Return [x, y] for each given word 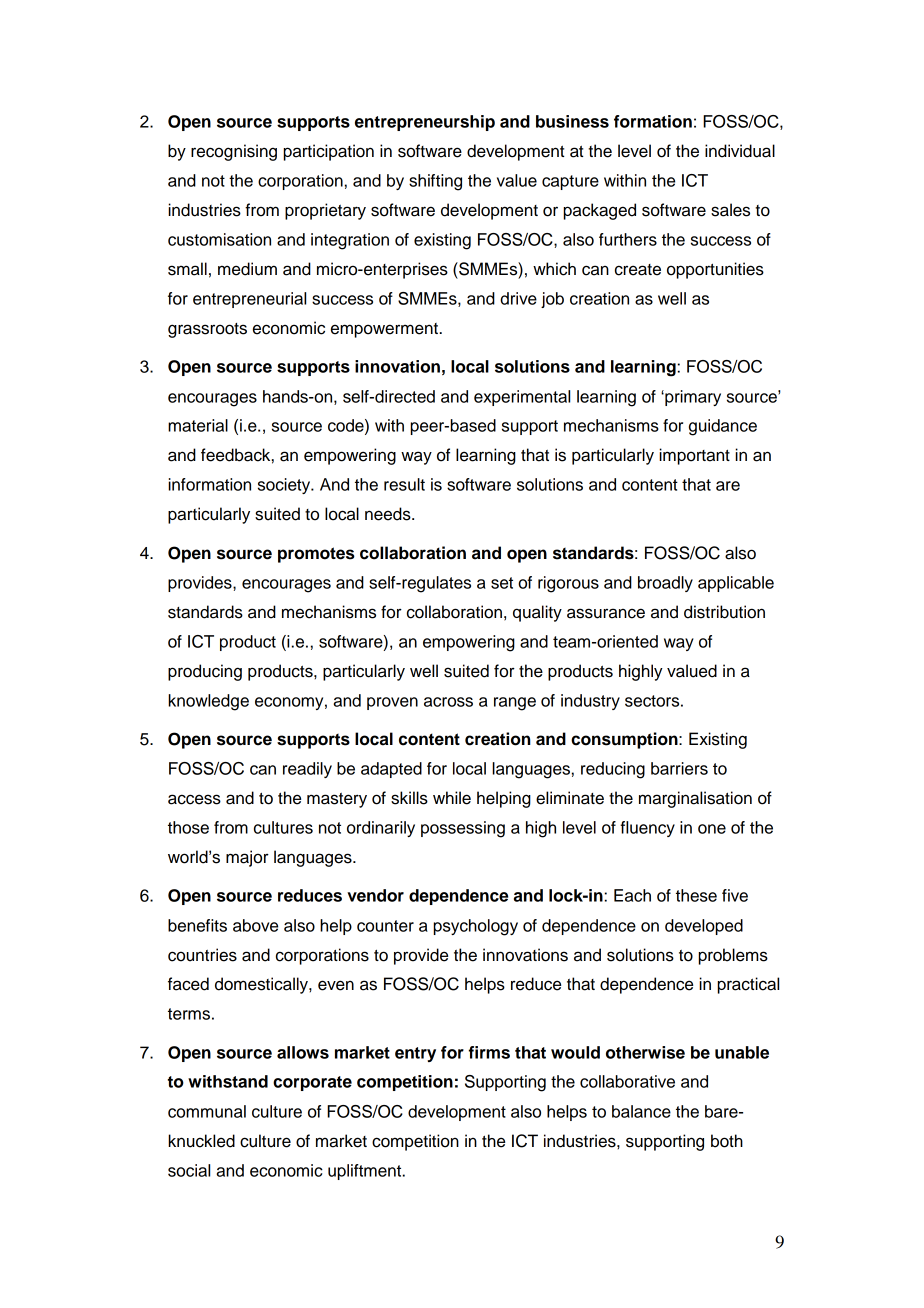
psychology [476, 927]
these [696, 895]
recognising [234, 152]
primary [692, 398]
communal [207, 1111]
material [198, 425]
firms [489, 1052]
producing [205, 672]
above [255, 925]
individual [740, 151]
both [727, 1141]
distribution [724, 612]
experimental [522, 398]
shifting [435, 182]
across [448, 702]
